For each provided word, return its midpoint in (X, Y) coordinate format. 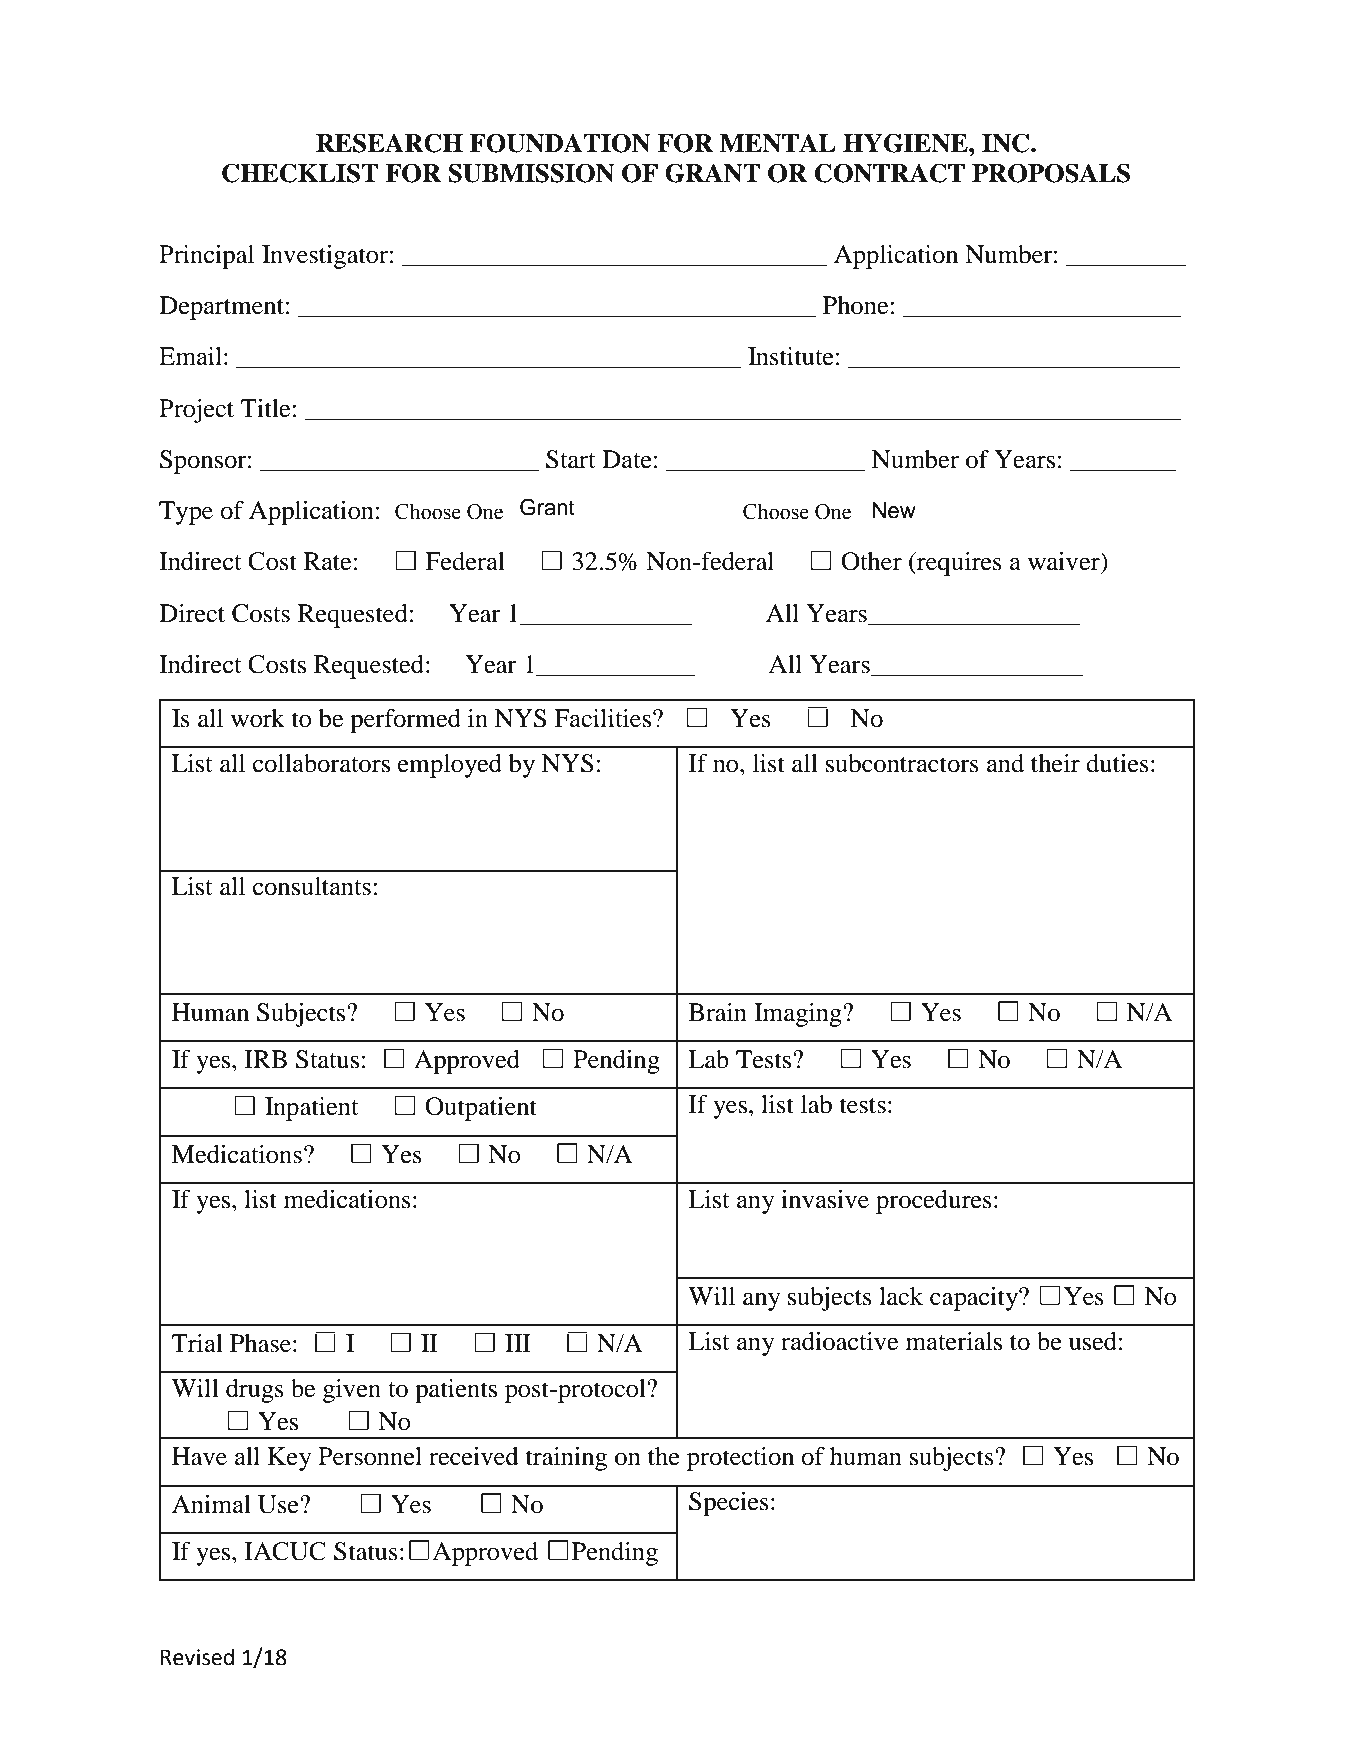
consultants (312, 886)
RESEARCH (389, 143)
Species (729, 1504)
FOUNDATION (560, 143)
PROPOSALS (1051, 173)
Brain (718, 1012)
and (1005, 763)
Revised (197, 1657)
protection (740, 1459)
